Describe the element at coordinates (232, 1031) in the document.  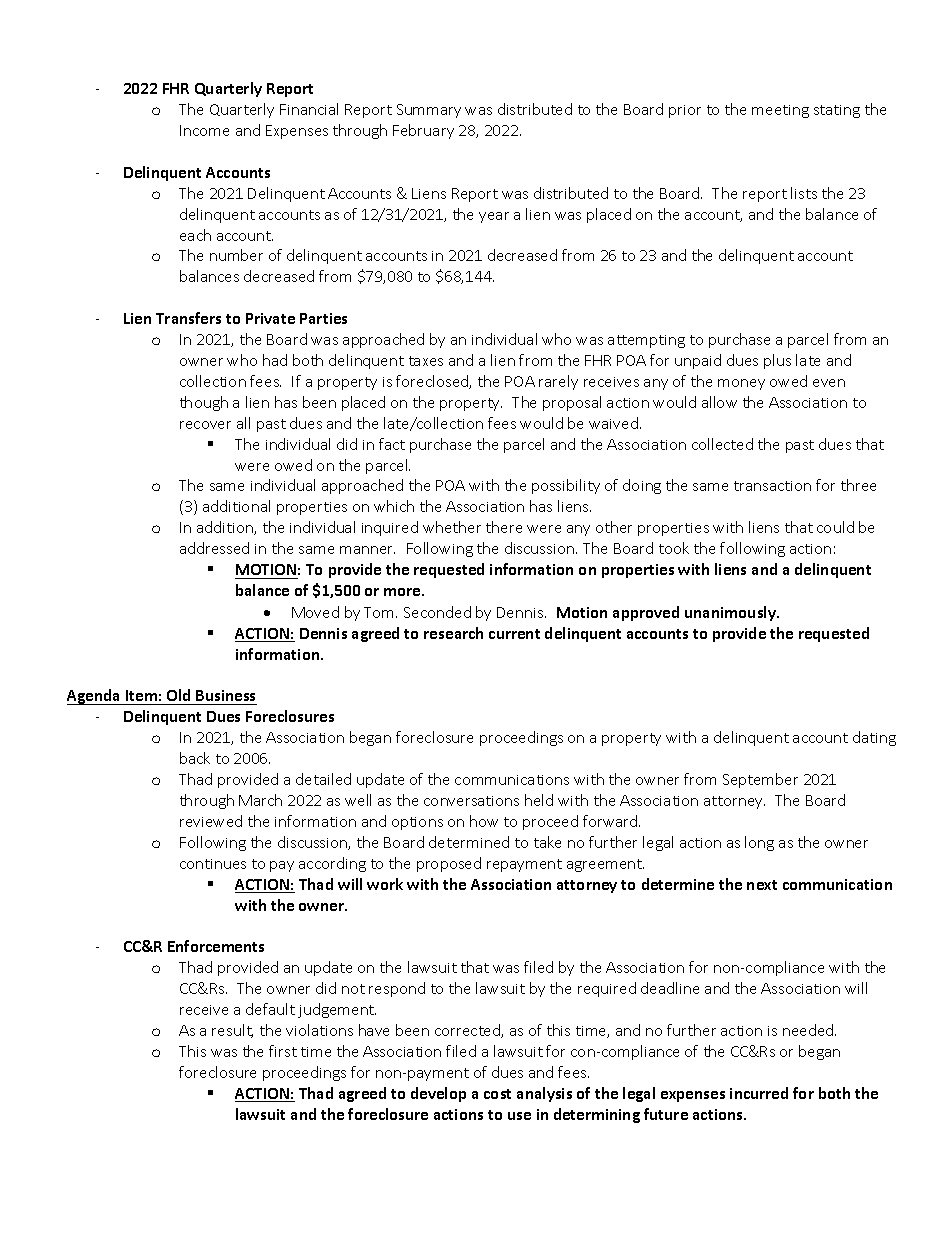
I see `result` at that location.
